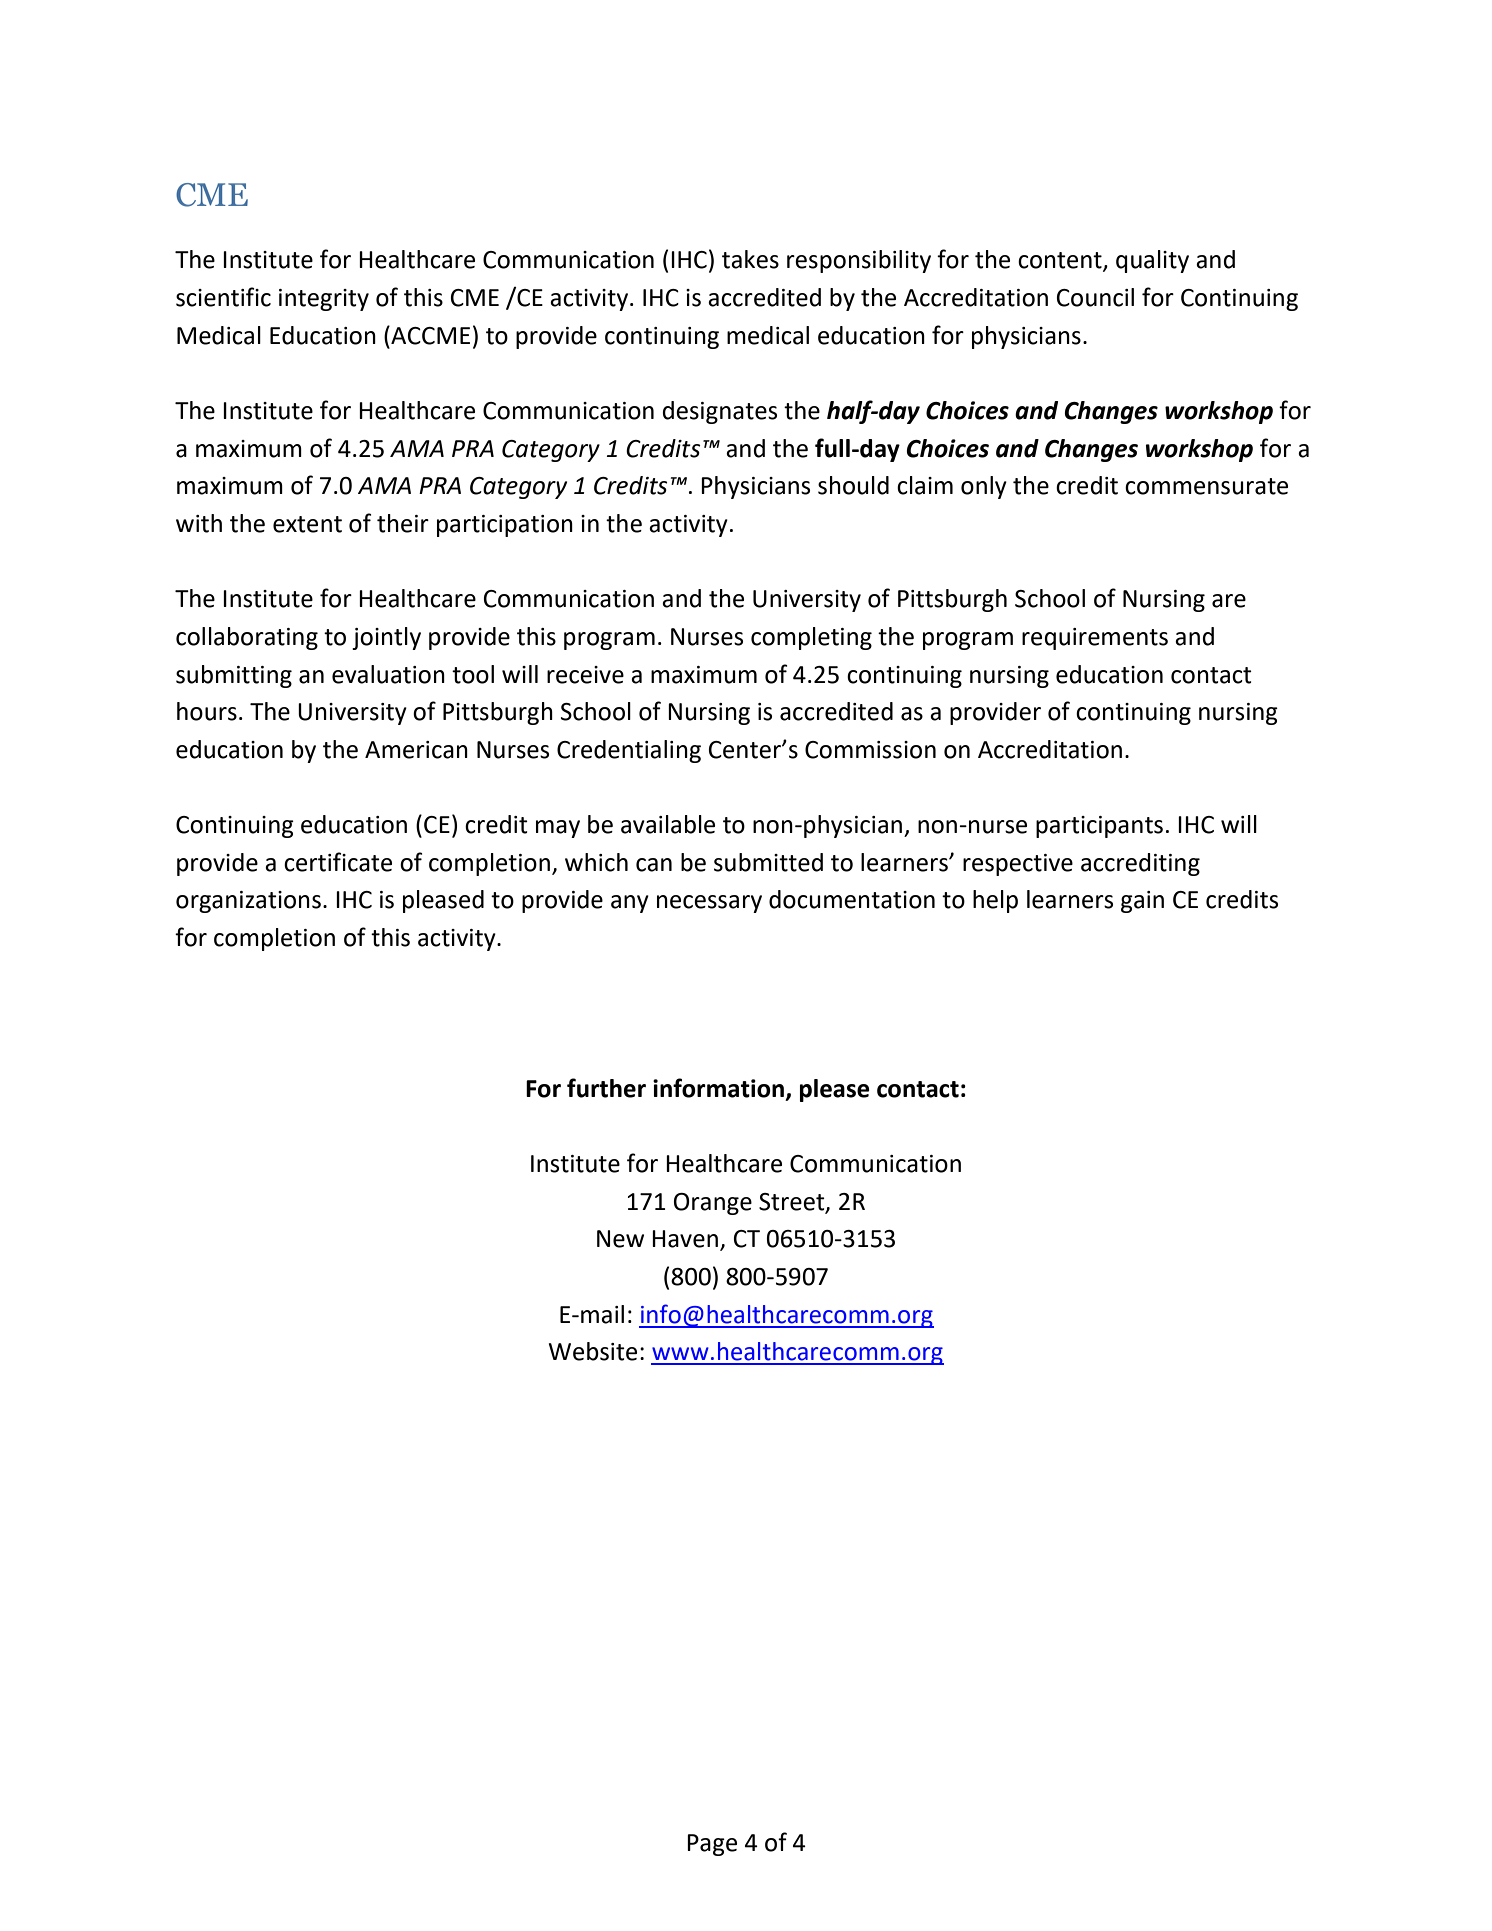  What do you see at coordinates (793, 1202) in the screenshot?
I see `Street` at bounding box center [793, 1202].
